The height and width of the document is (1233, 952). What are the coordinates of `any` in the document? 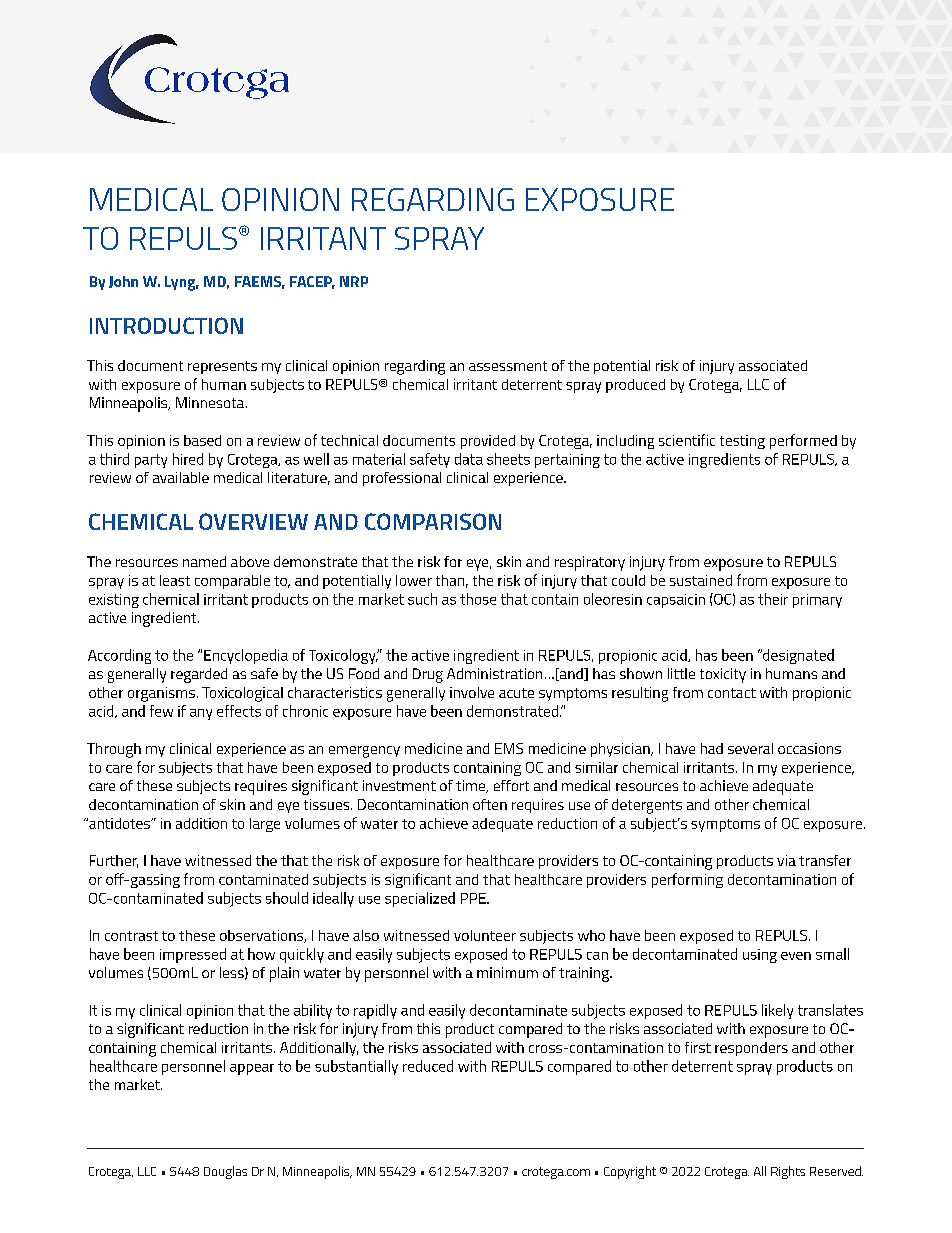 It's located at (201, 714).
